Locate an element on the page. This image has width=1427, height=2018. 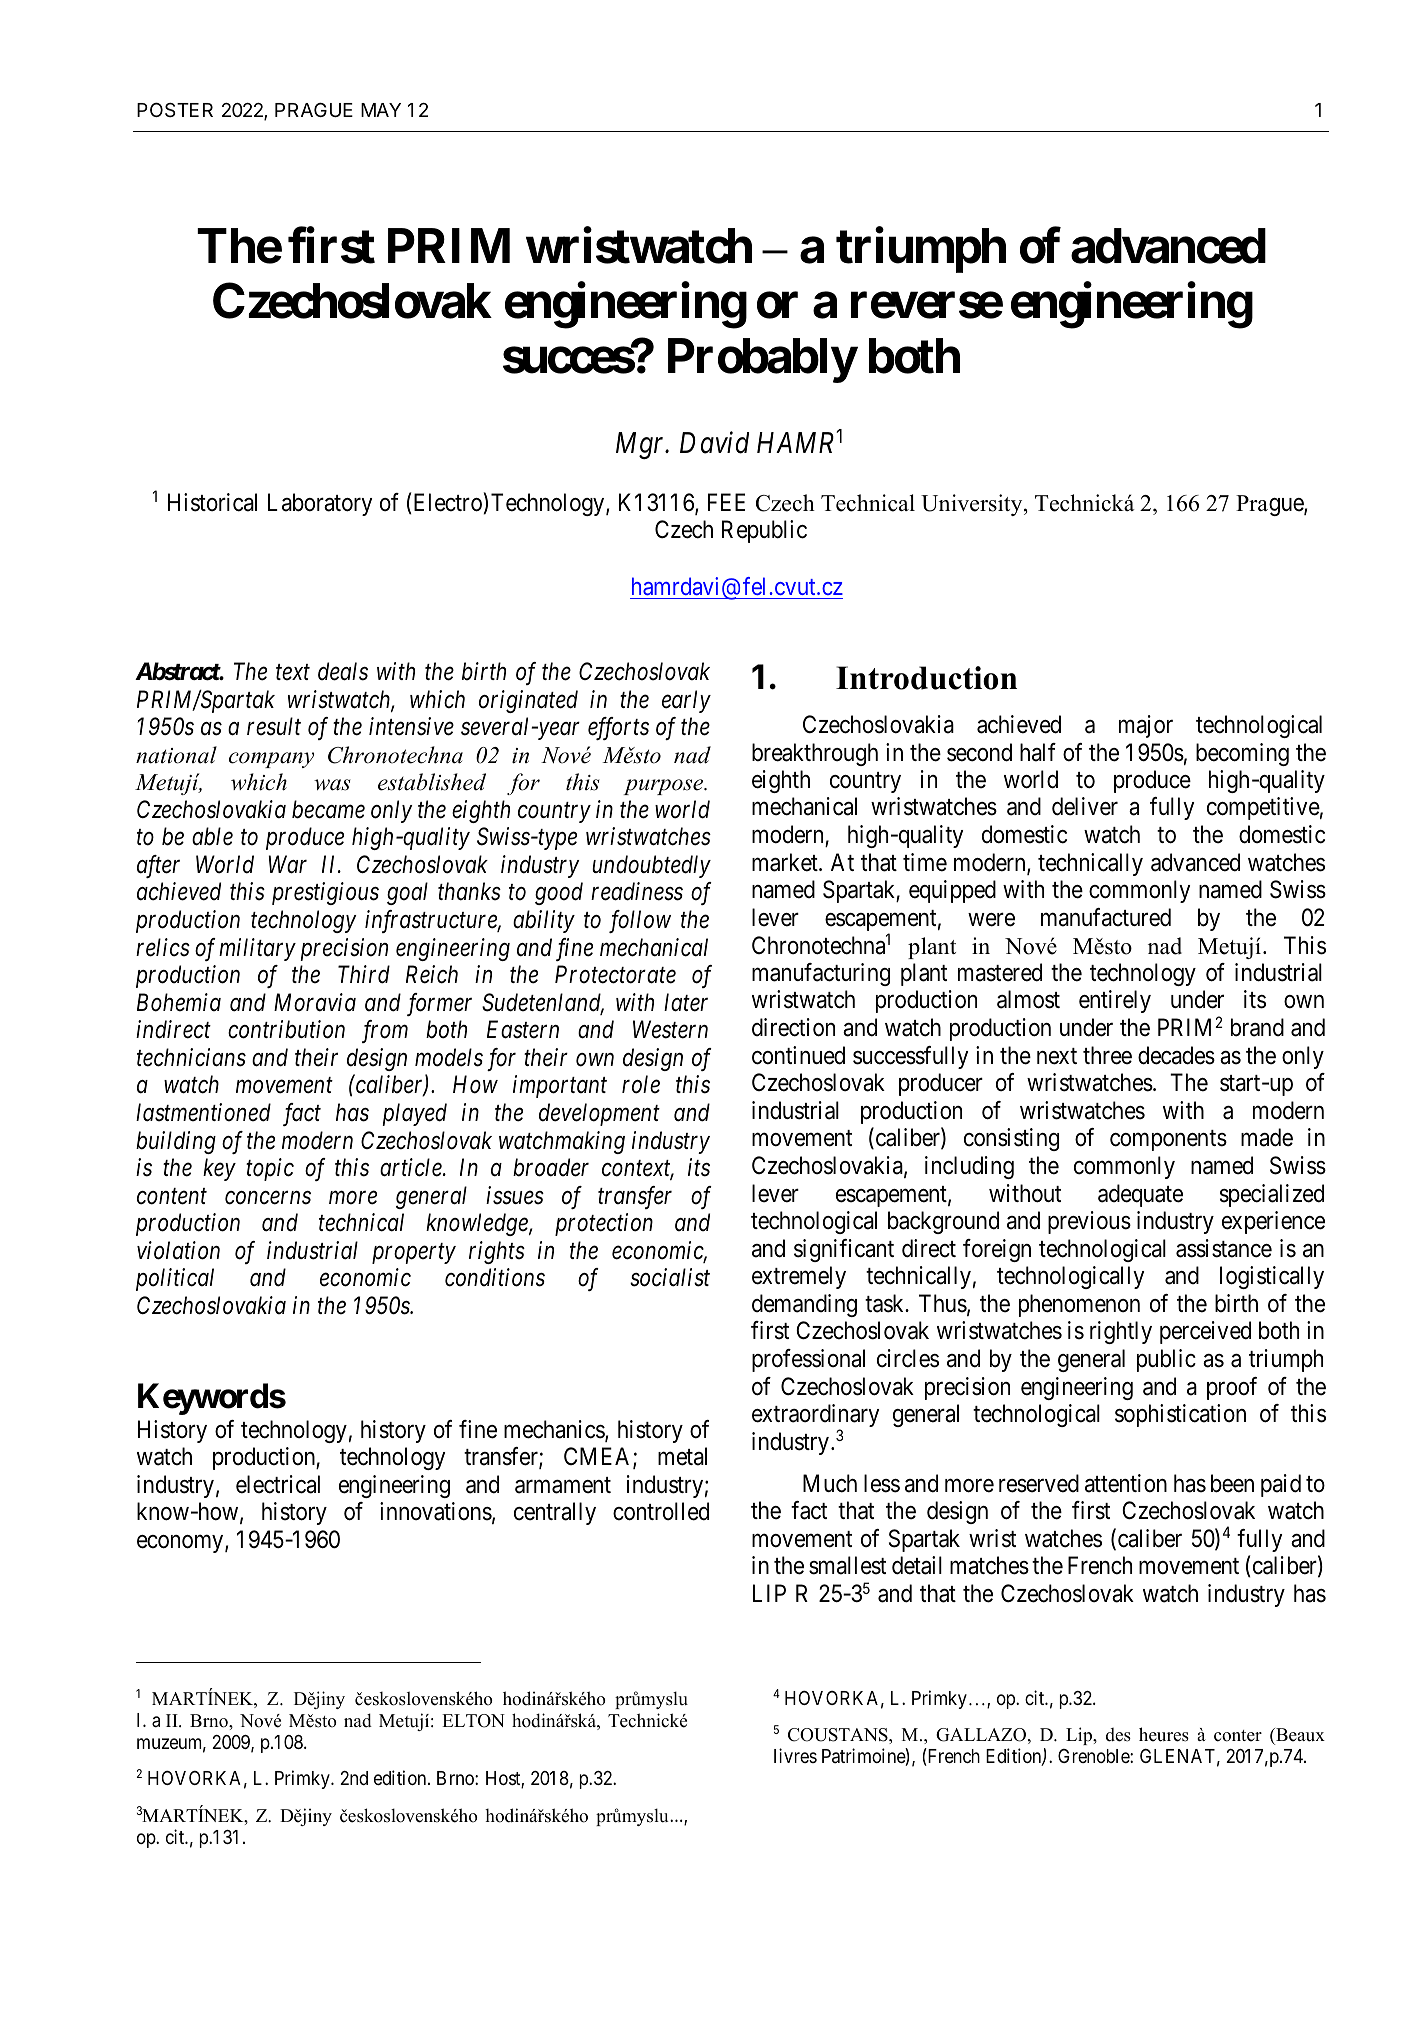
entirely is located at coordinates (1115, 1001).
